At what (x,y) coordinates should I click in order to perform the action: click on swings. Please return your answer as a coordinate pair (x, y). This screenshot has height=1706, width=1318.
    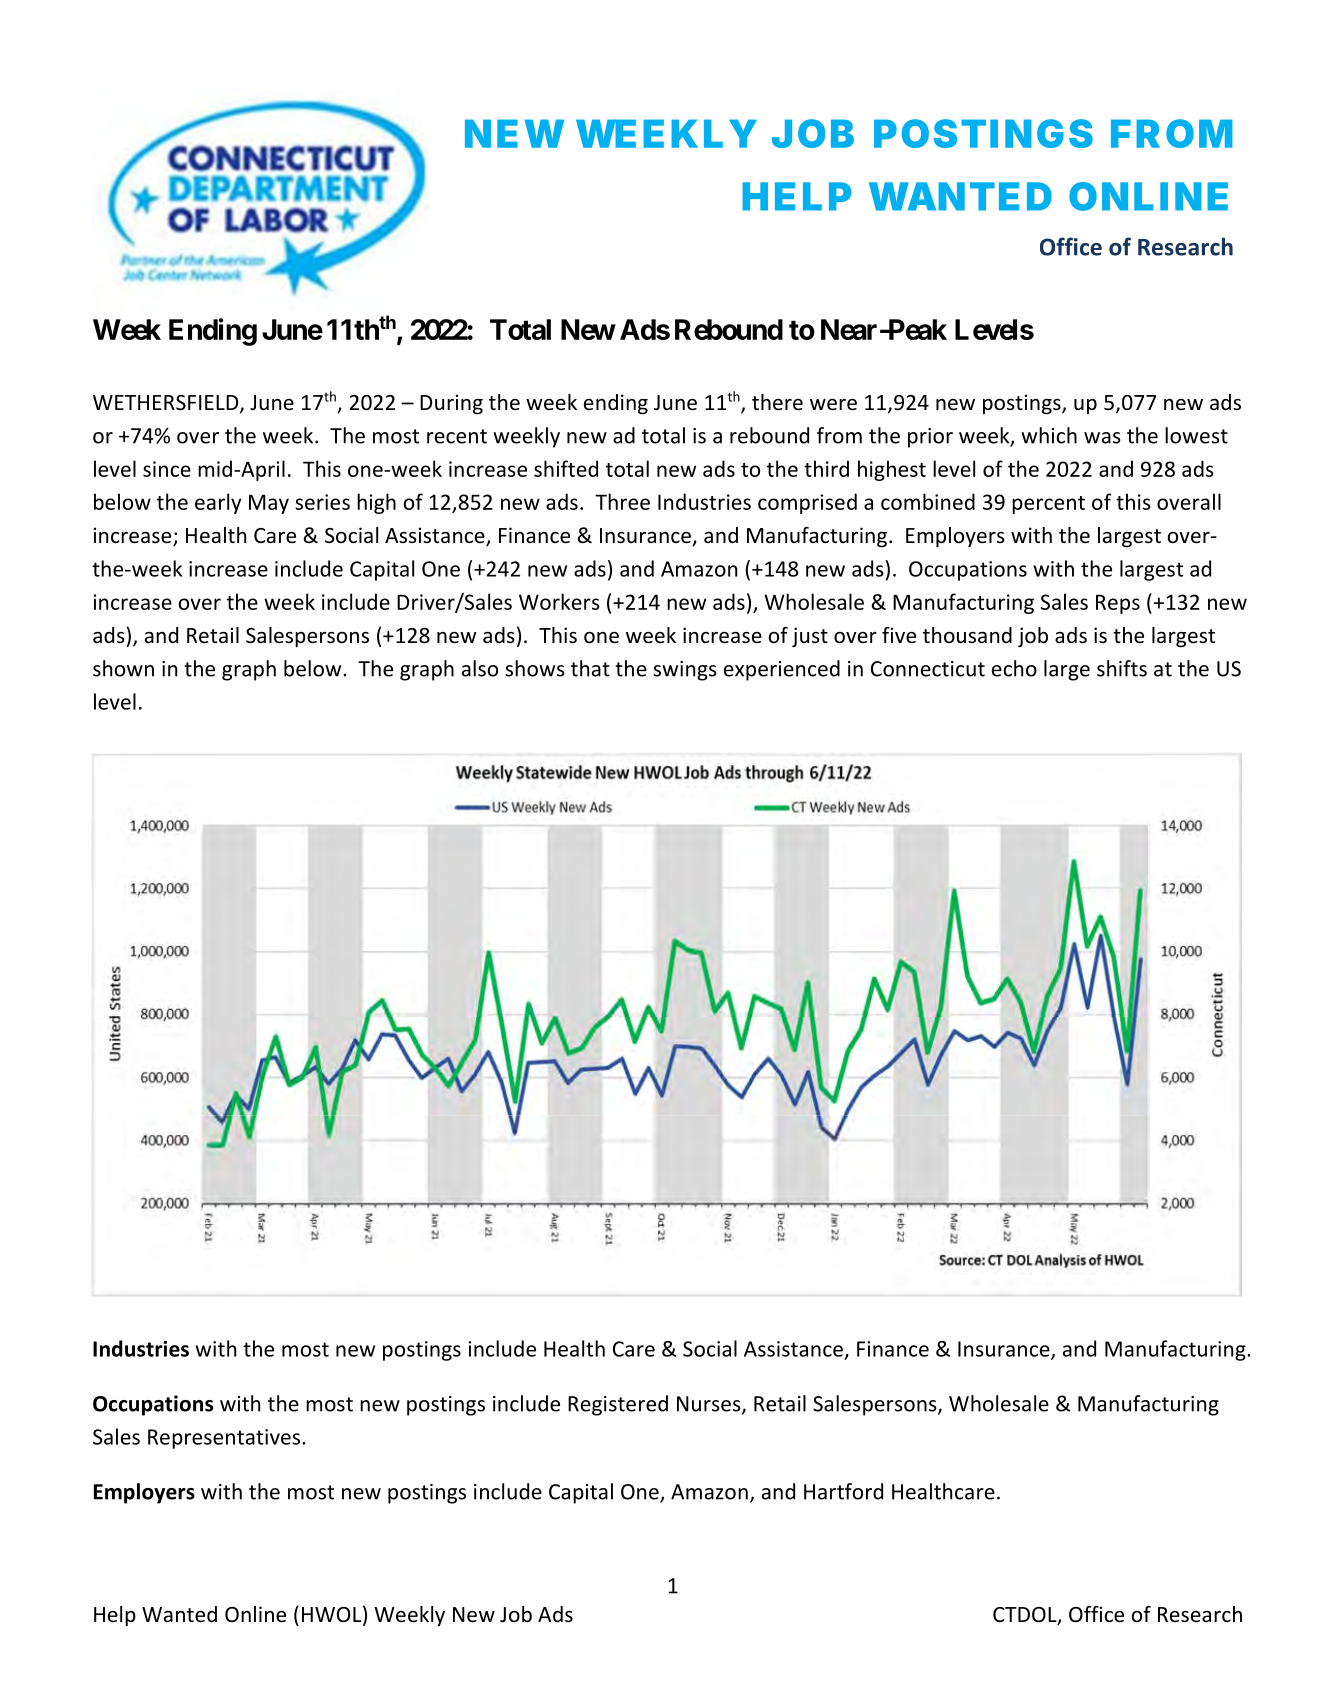
    Looking at the image, I should click on (685, 671).
